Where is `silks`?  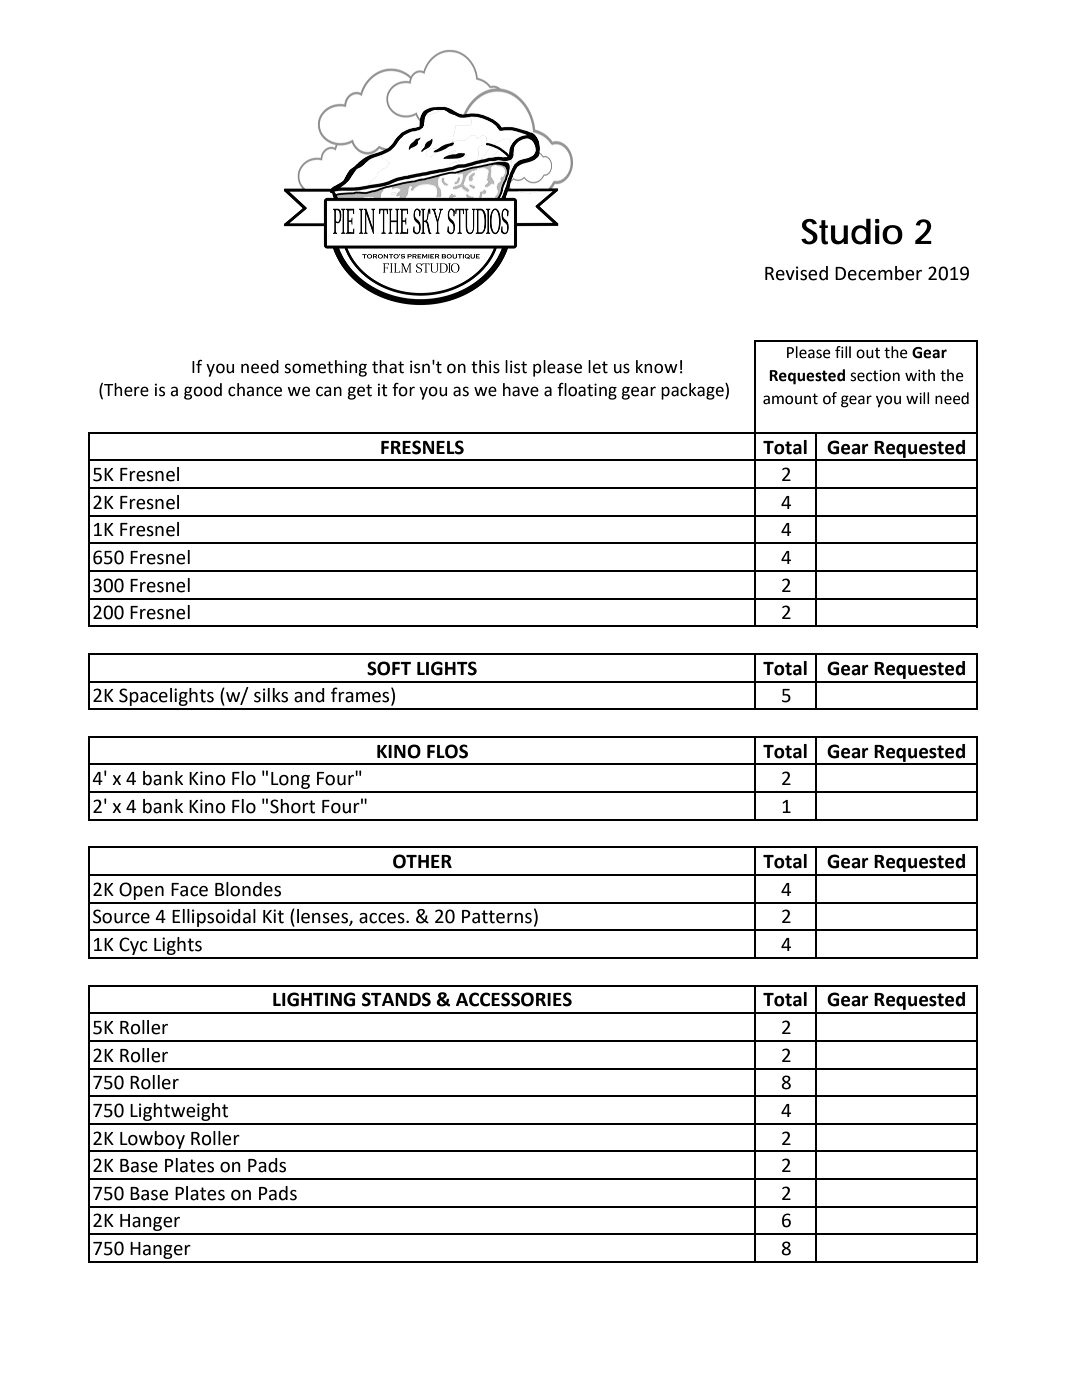 silks is located at coordinates (271, 695).
